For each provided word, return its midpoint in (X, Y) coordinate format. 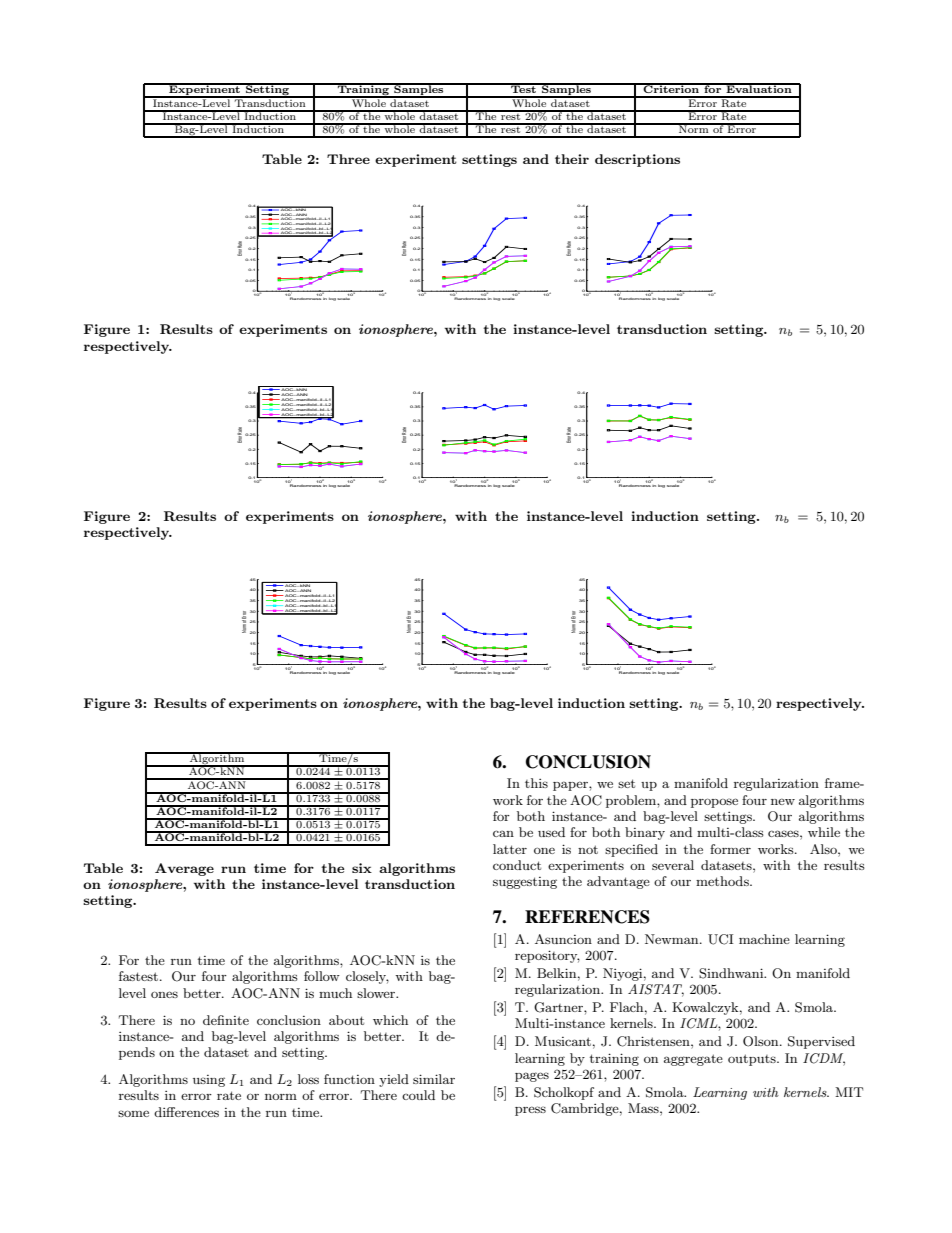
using (209, 1081)
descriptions (637, 160)
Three (348, 159)
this (536, 783)
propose (714, 803)
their (572, 159)
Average (184, 869)
